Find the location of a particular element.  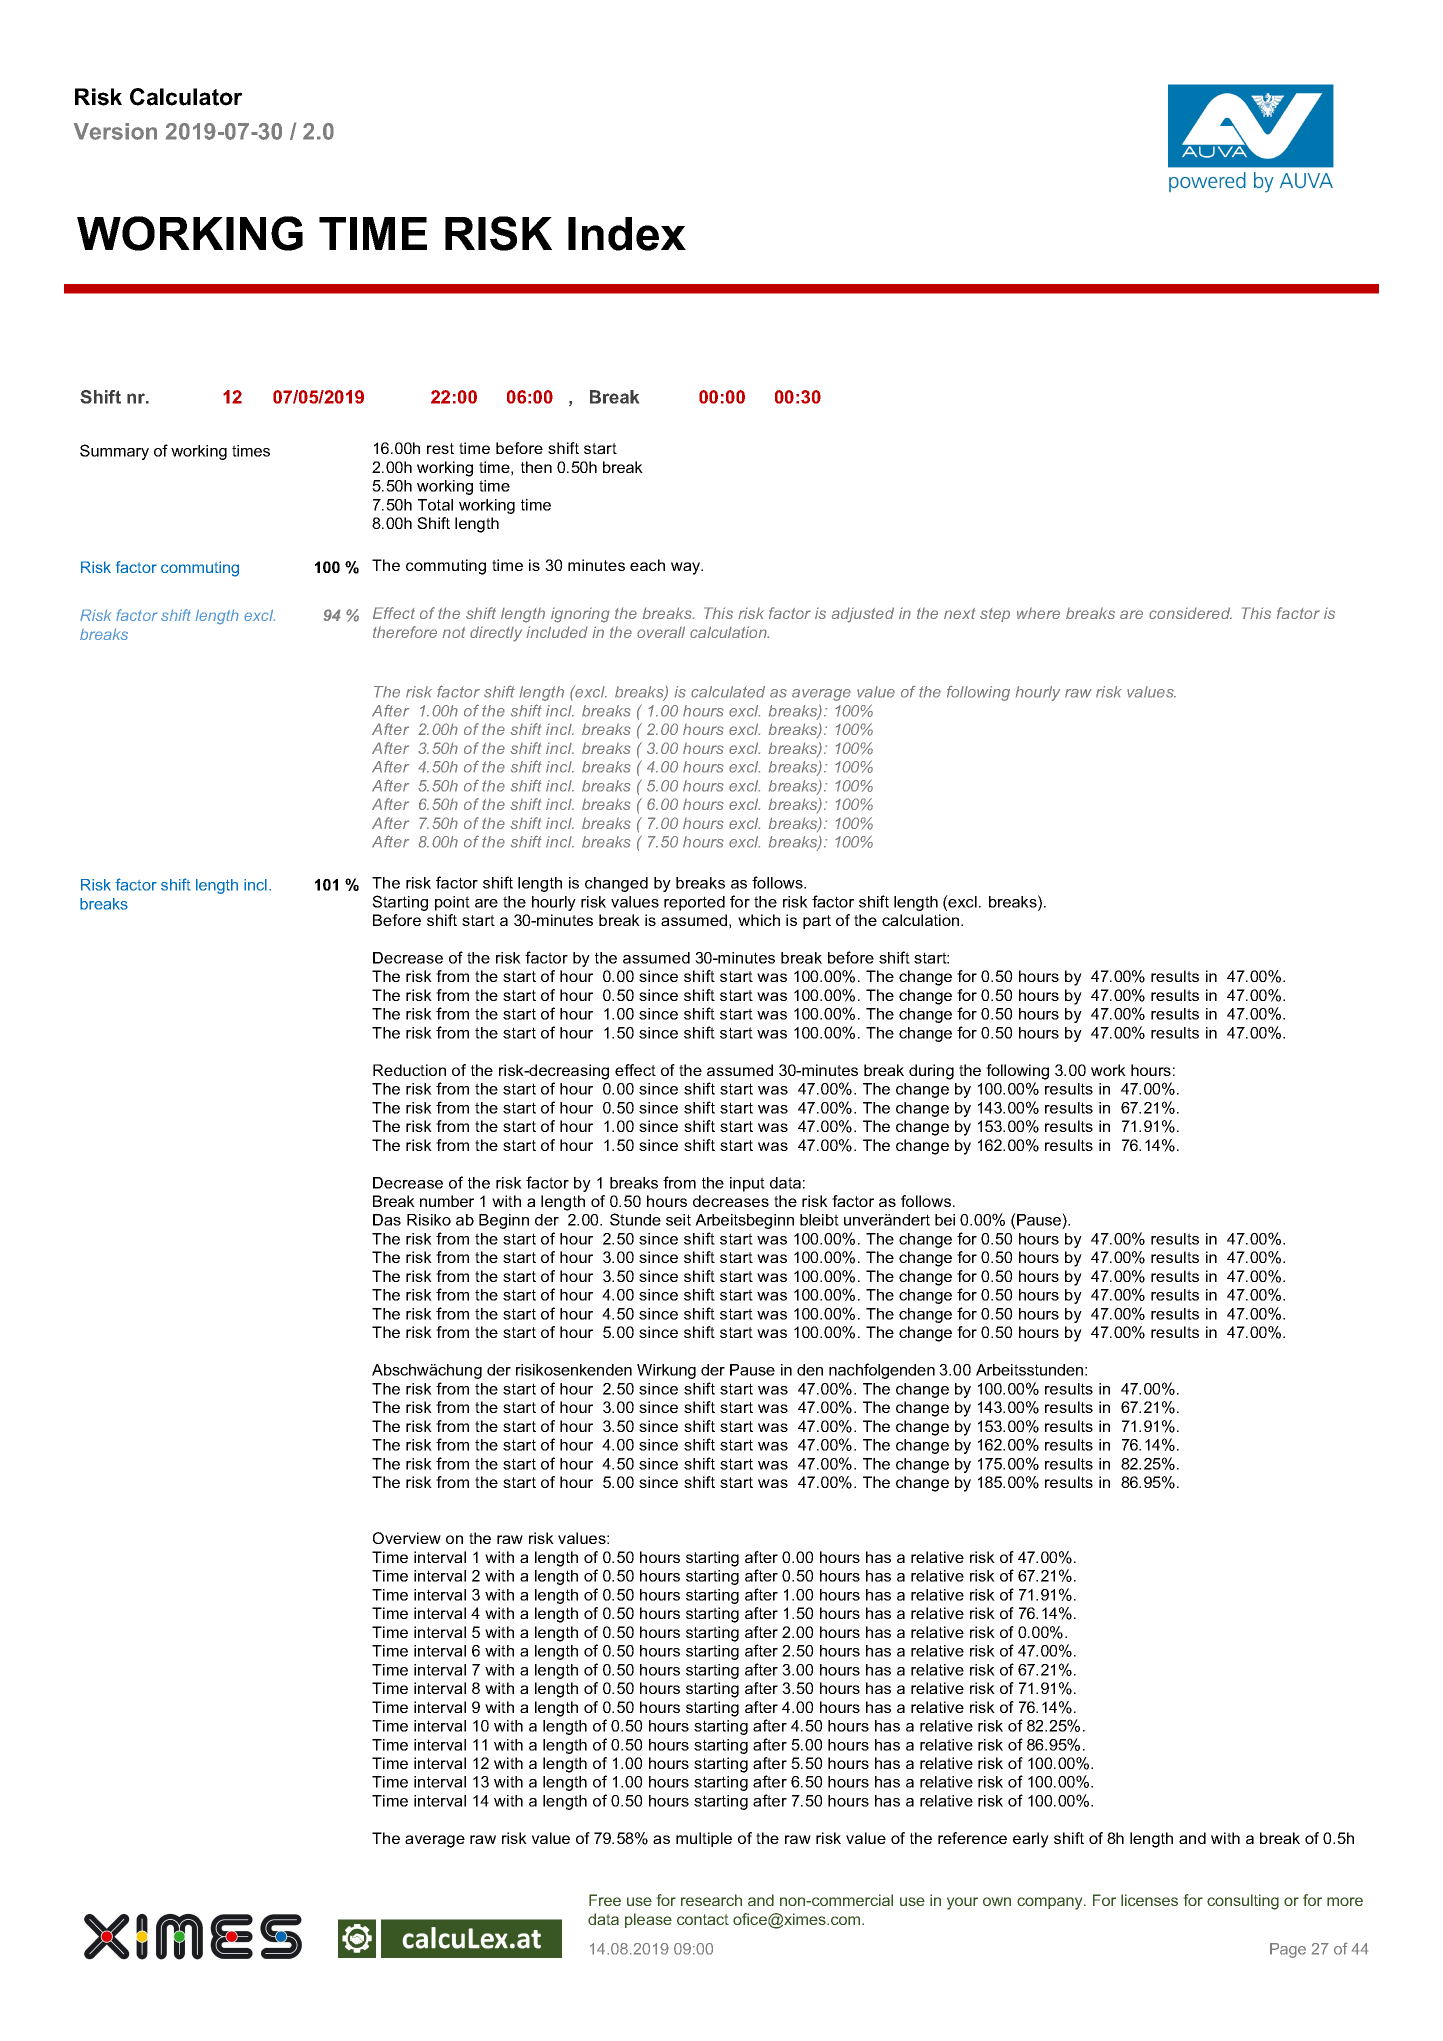

consulting is located at coordinates (1243, 1902).
